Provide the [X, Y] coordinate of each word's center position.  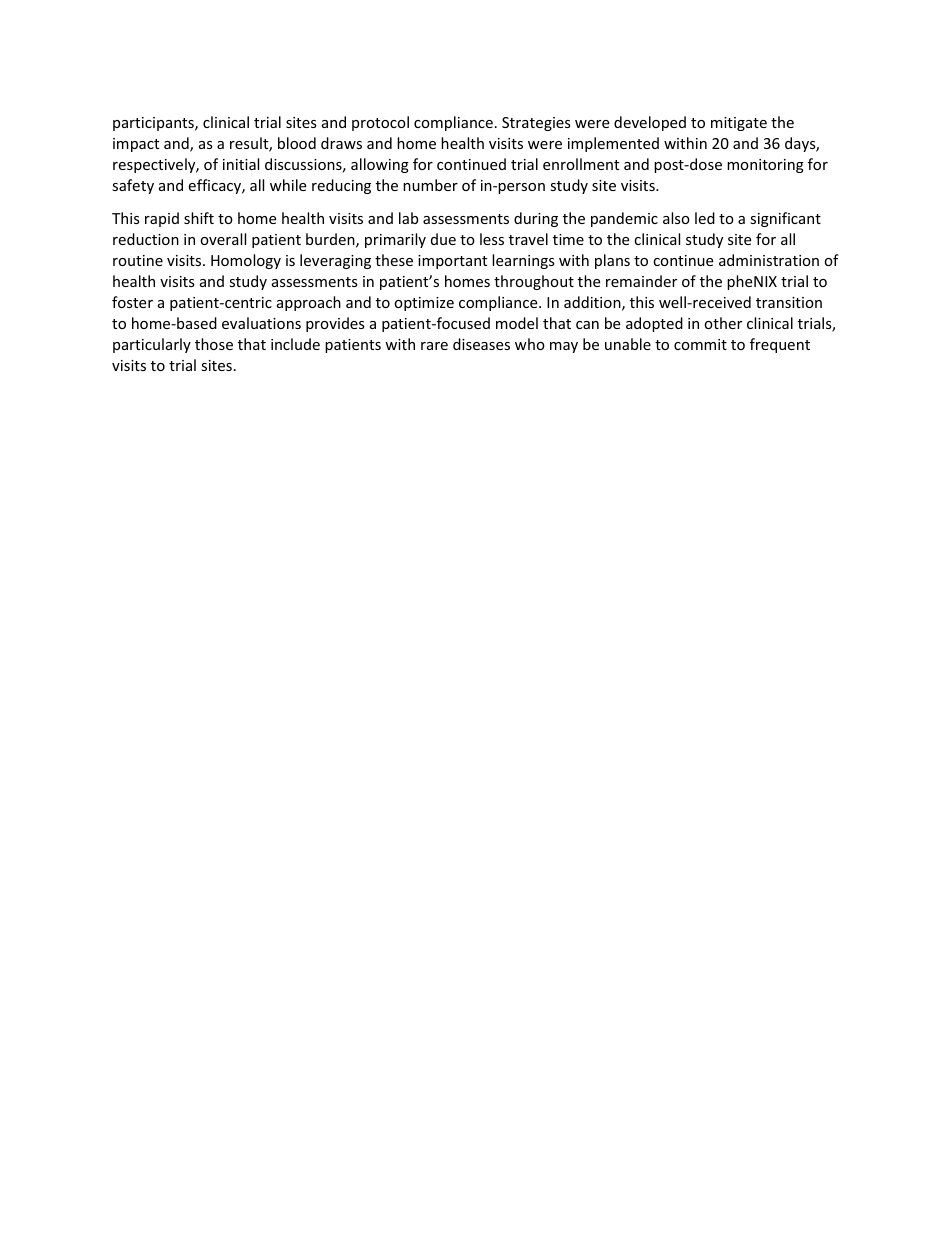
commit [700, 344]
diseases [481, 344]
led [705, 218]
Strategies [536, 124]
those [214, 344]
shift [199, 218]
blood [297, 143]
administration [769, 260]
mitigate [739, 124]
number [430, 185]
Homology [246, 261]
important [452, 262]
